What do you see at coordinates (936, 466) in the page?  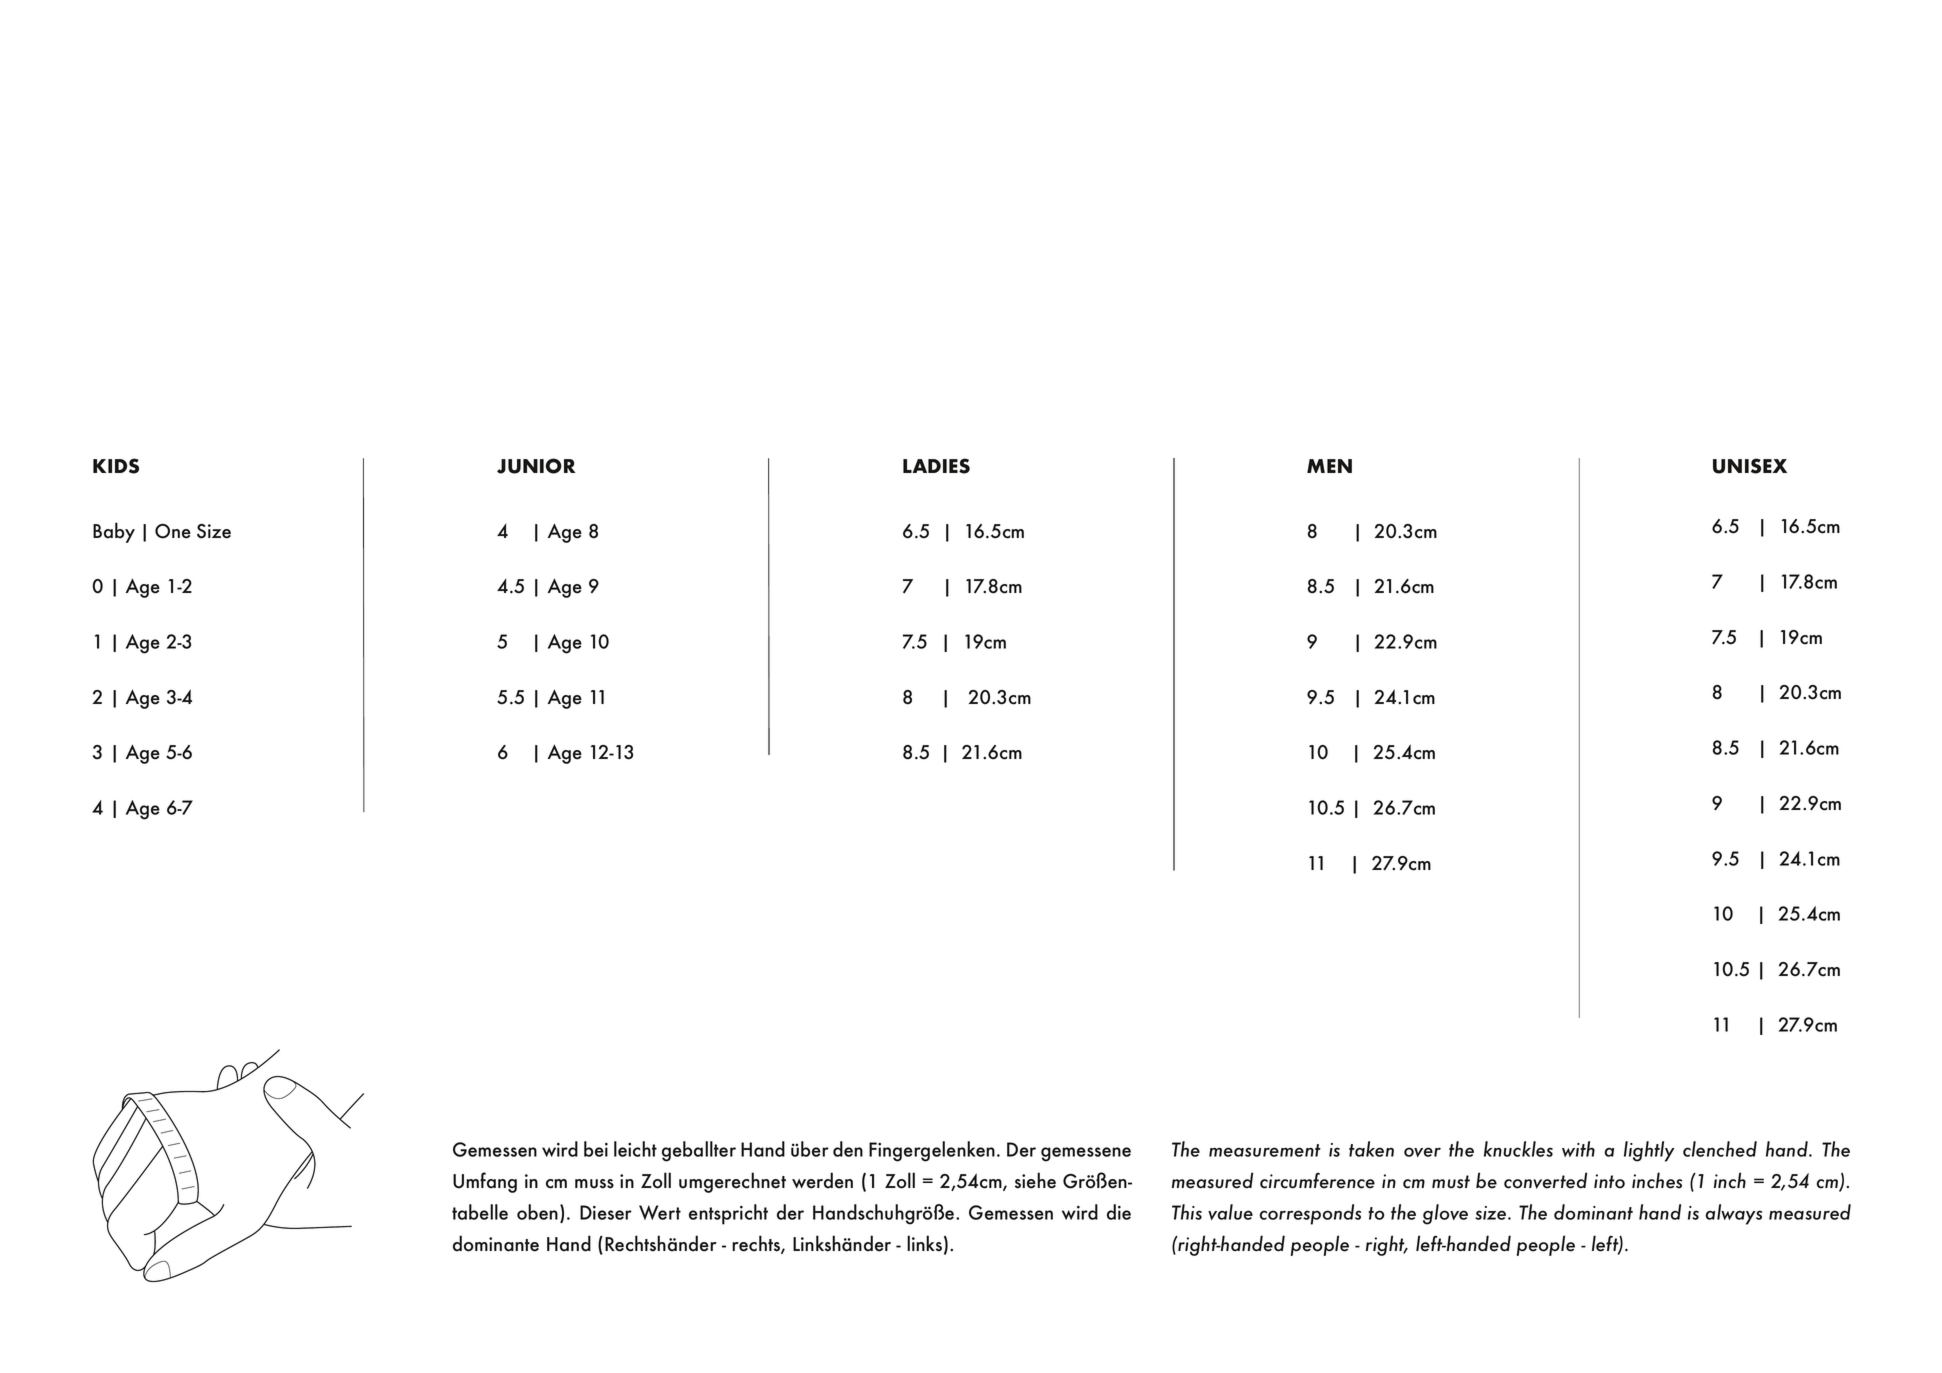 I see `LADIES` at bounding box center [936, 466].
